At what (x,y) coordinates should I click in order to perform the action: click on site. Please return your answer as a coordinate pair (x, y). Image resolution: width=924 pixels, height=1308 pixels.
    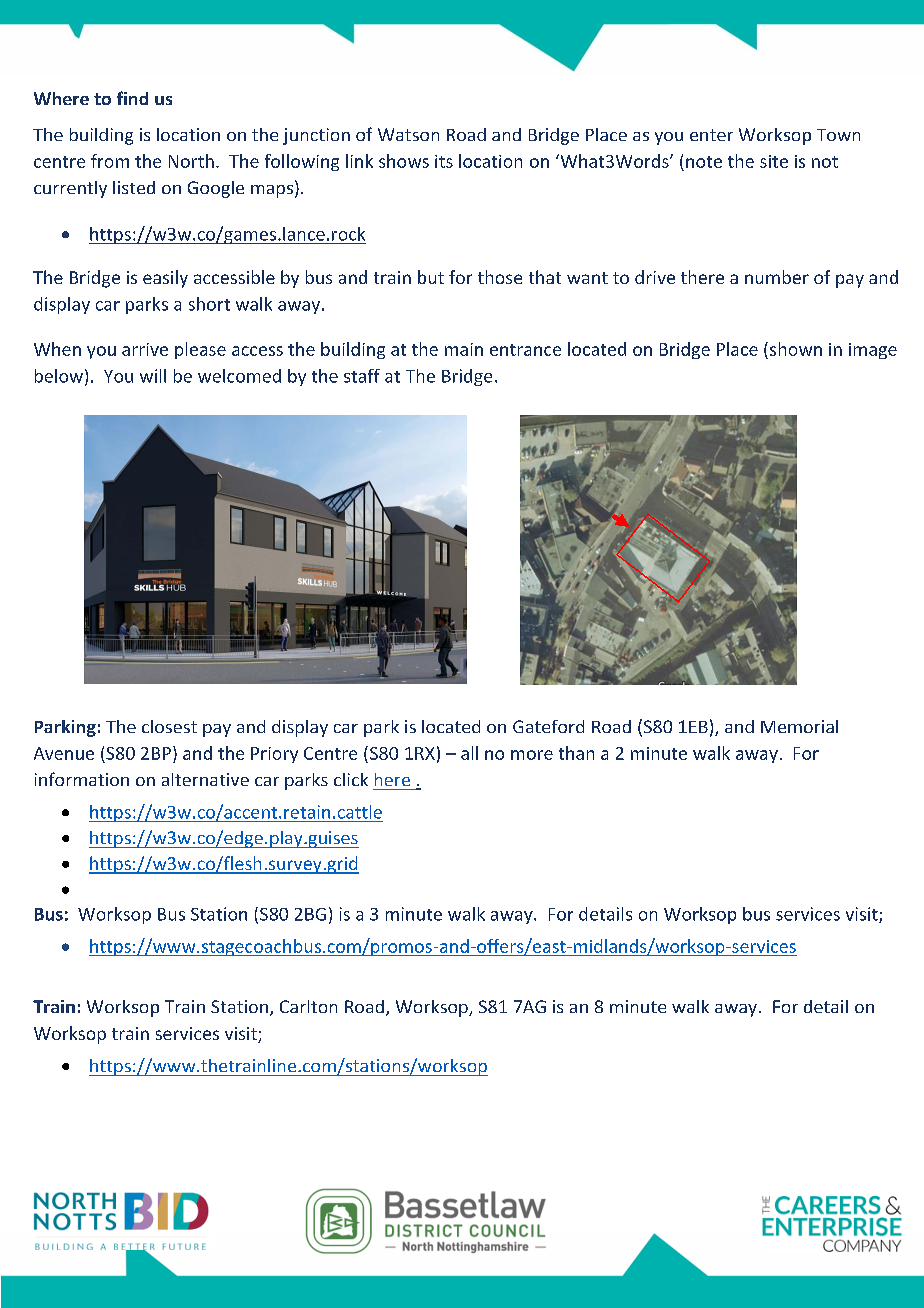
    Looking at the image, I should click on (774, 161).
